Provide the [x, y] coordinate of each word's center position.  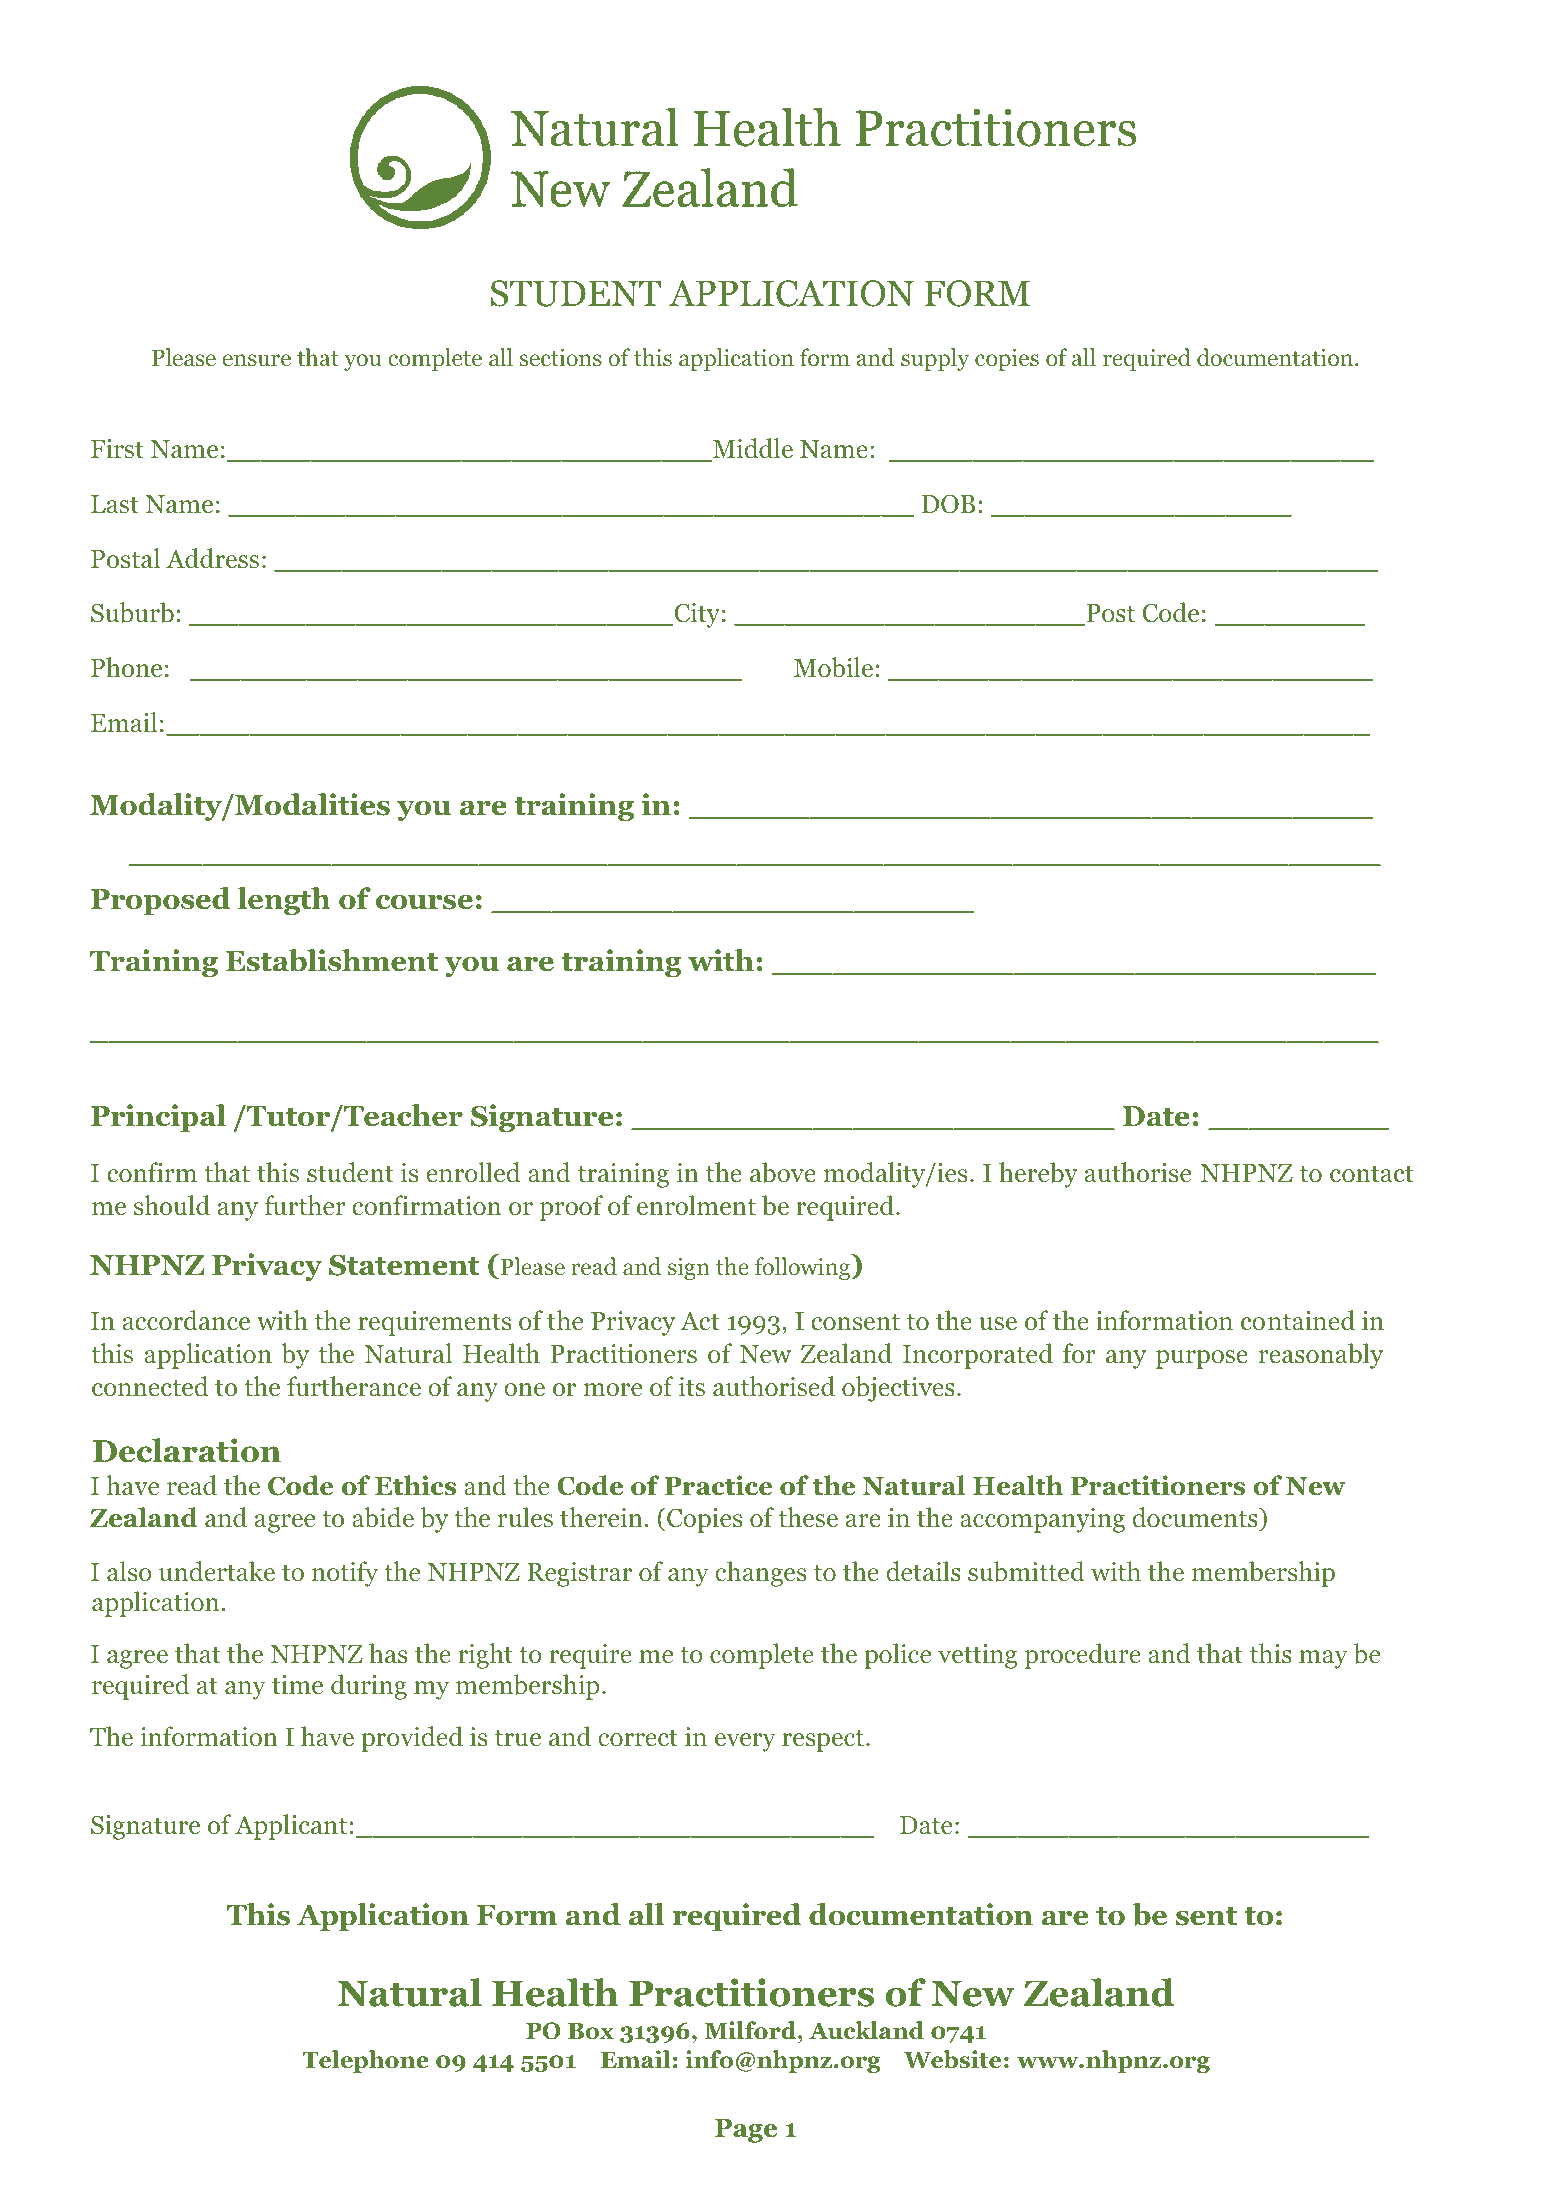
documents [1196, 1519]
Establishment [332, 960]
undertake [217, 1571]
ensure [257, 360]
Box [591, 2031]
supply [935, 359]
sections [560, 358]
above [783, 1172]
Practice [718, 1485]
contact [1371, 1174]
